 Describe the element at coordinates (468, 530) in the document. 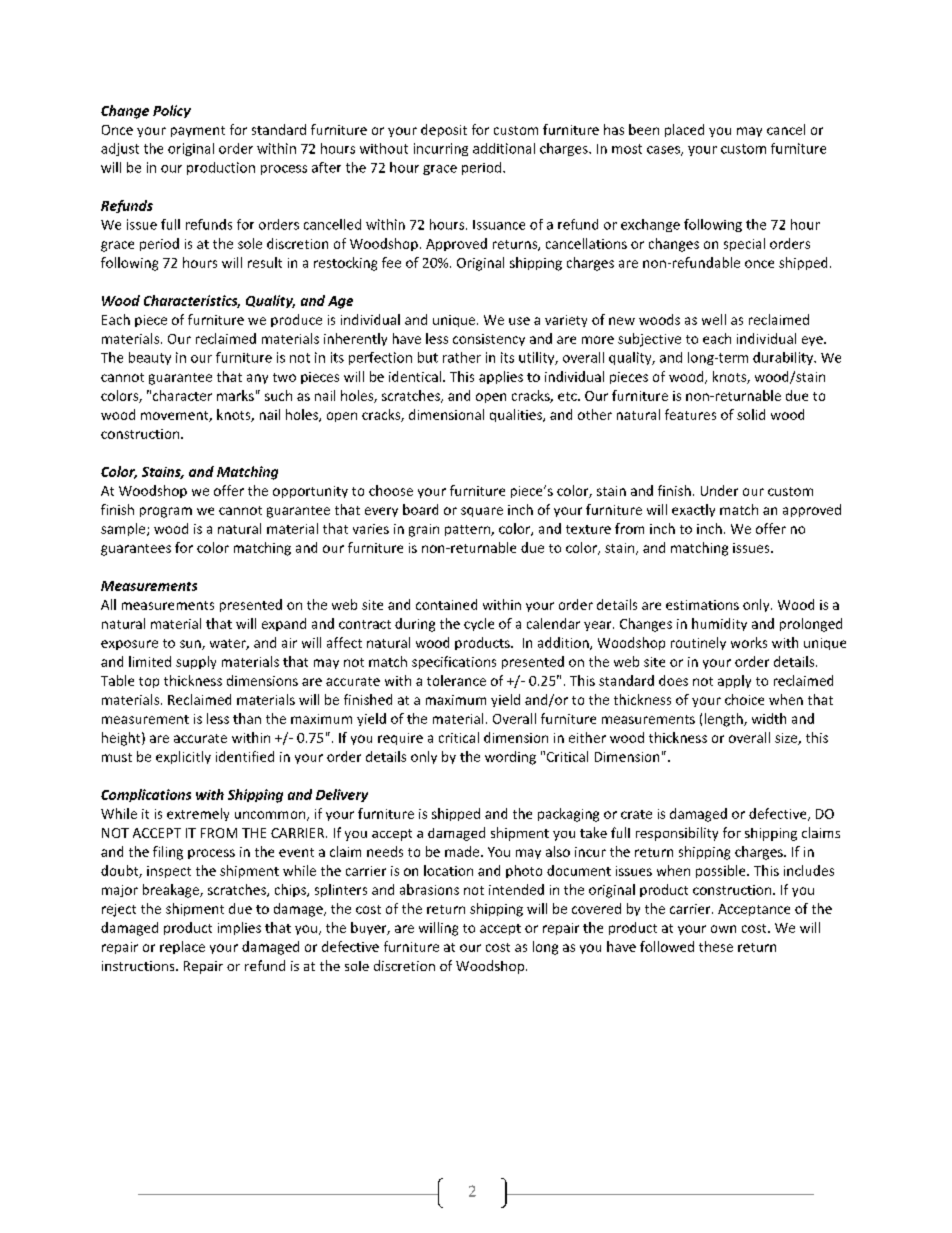

I see `pattern` at that location.
